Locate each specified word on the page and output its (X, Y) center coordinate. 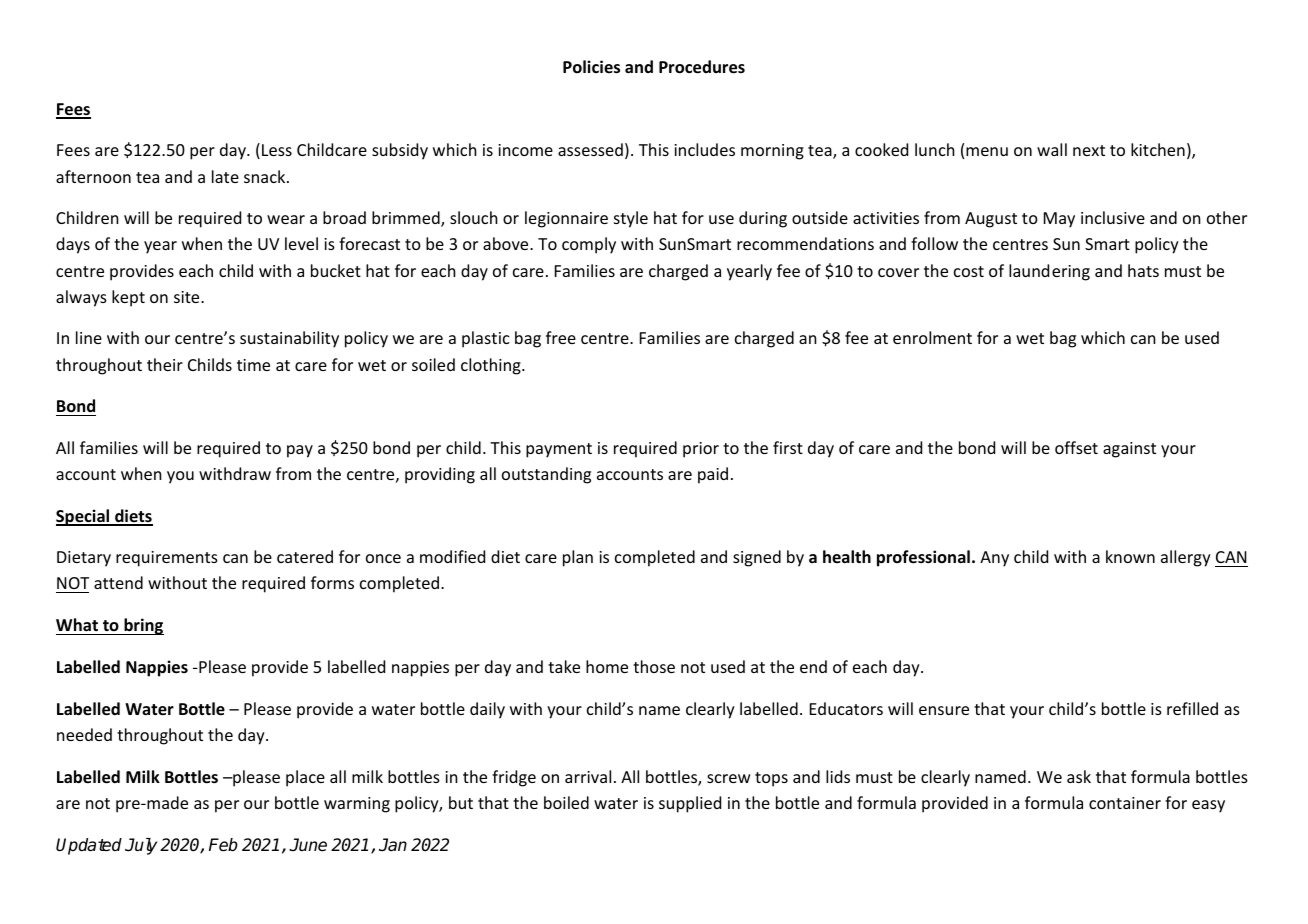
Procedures (702, 67)
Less (277, 150)
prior (701, 450)
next (1089, 150)
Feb (223, 845)
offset (1076, 447)
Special (84, 517)
